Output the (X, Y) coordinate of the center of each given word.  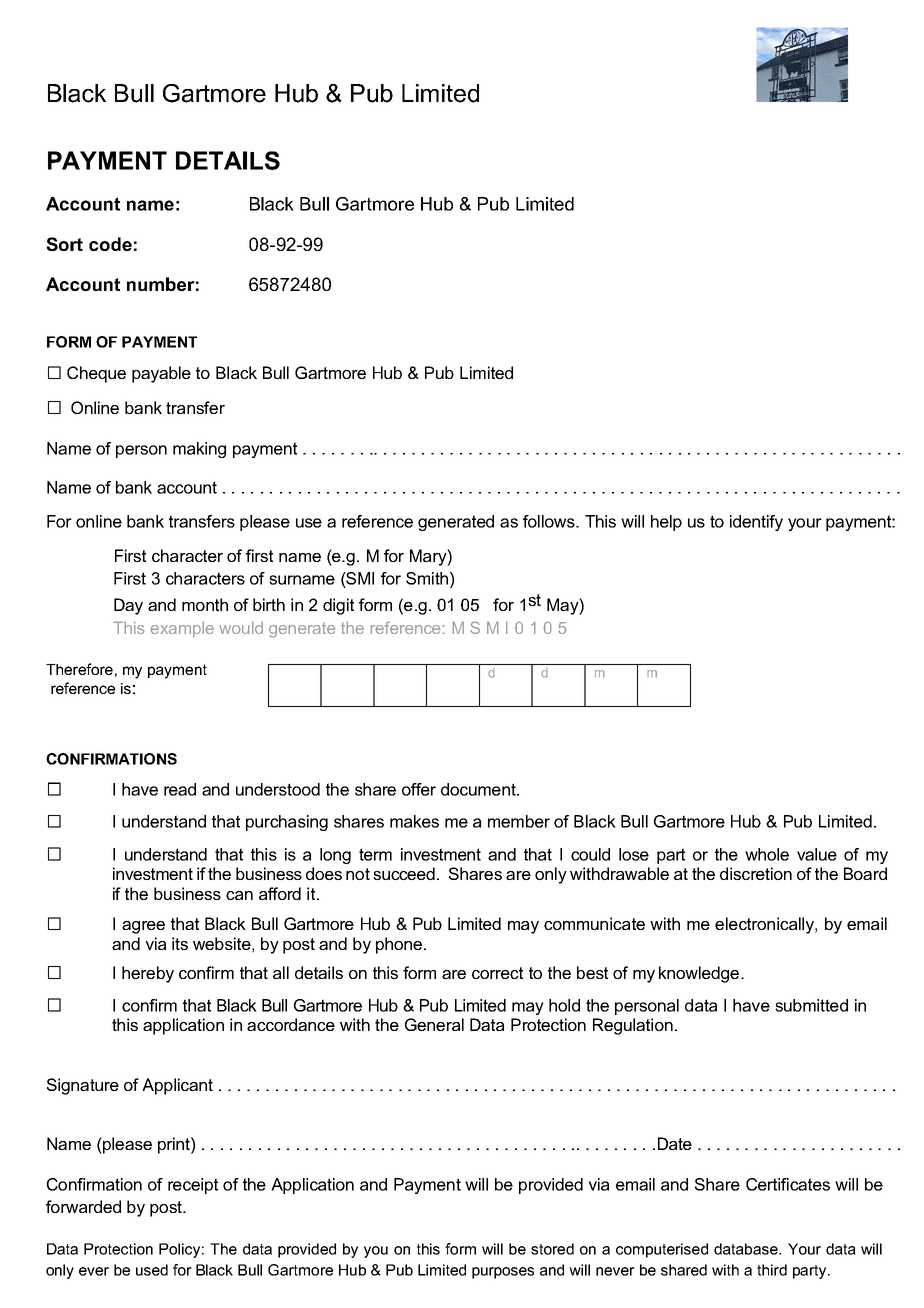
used (152, 1270)
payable (161, 374)
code (110, 244)
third (772, 1270)
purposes (503, 1273)
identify (756, 523)
